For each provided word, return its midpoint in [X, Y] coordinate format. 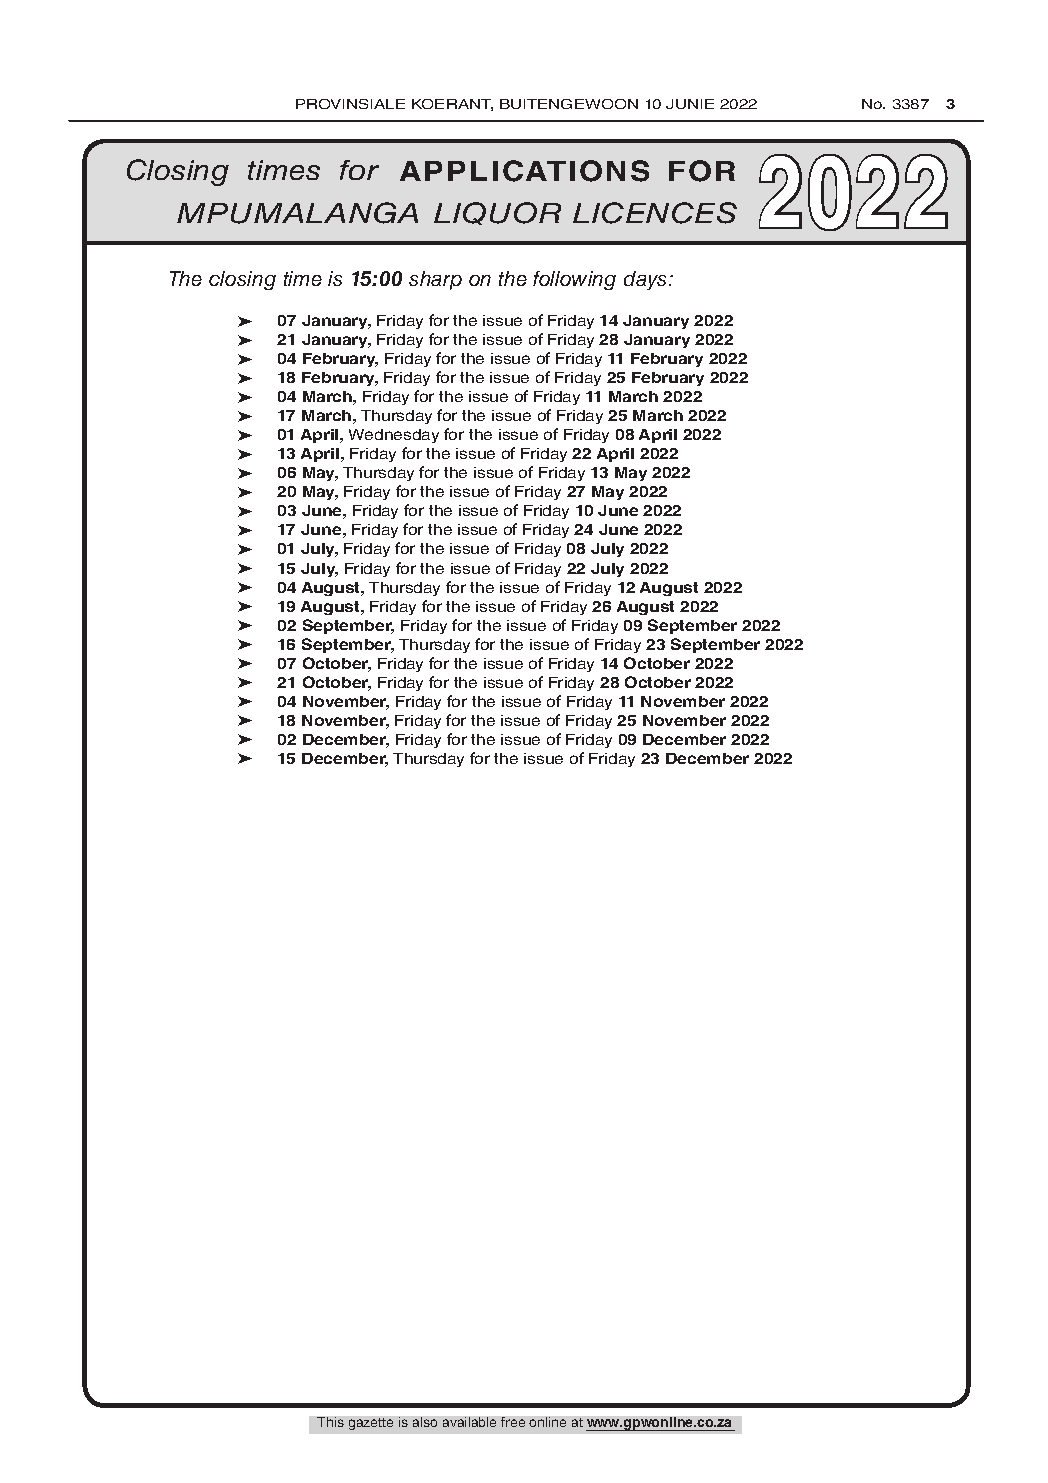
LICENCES [655, 213]
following [574, 280]
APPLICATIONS [524, 171]
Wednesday [394, 436]
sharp [435, 280]
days [647, 280]
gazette [371, 1424]
